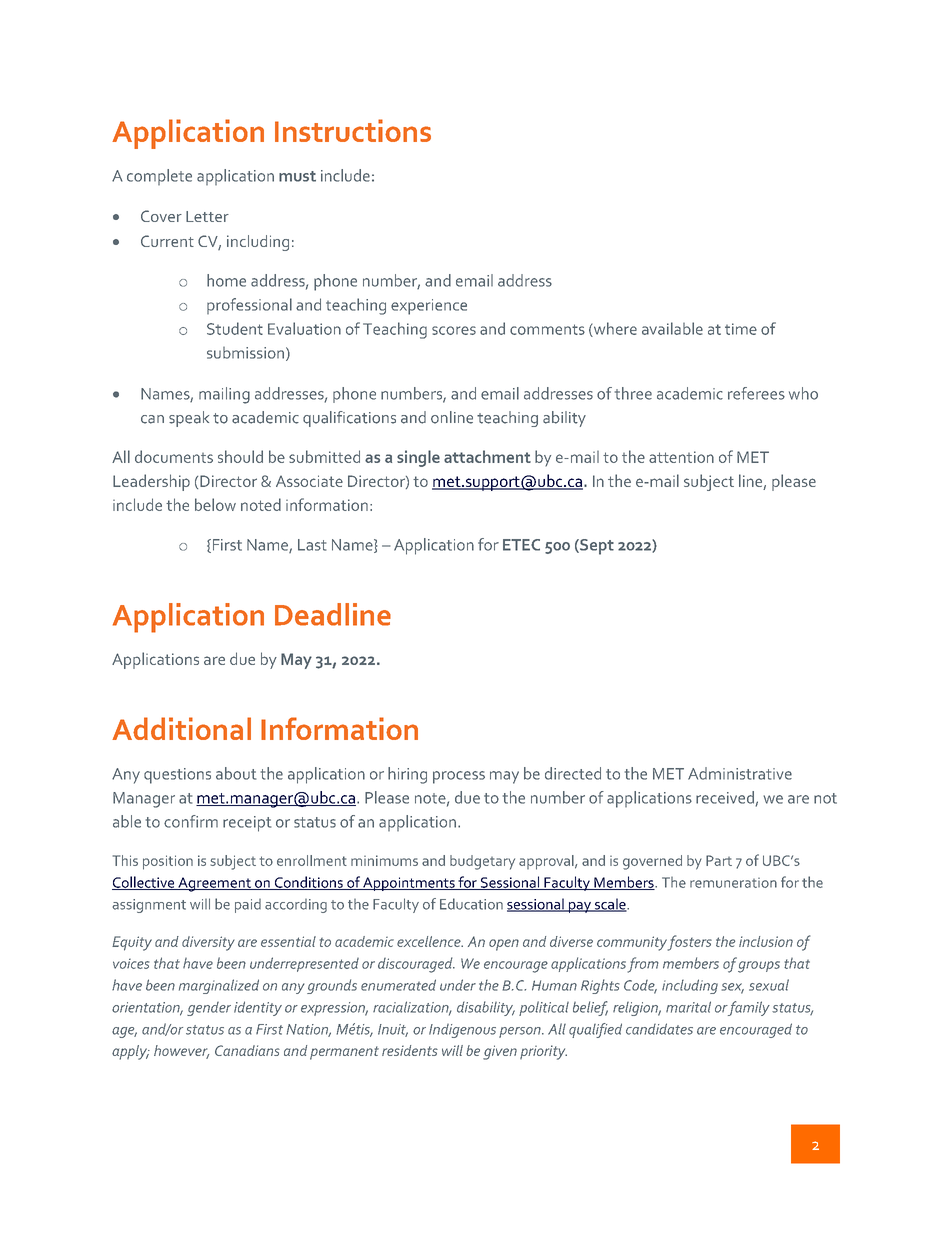  Describe the element at coordinates (487, 456) in the screenshot. I see `attachment` at that location.
